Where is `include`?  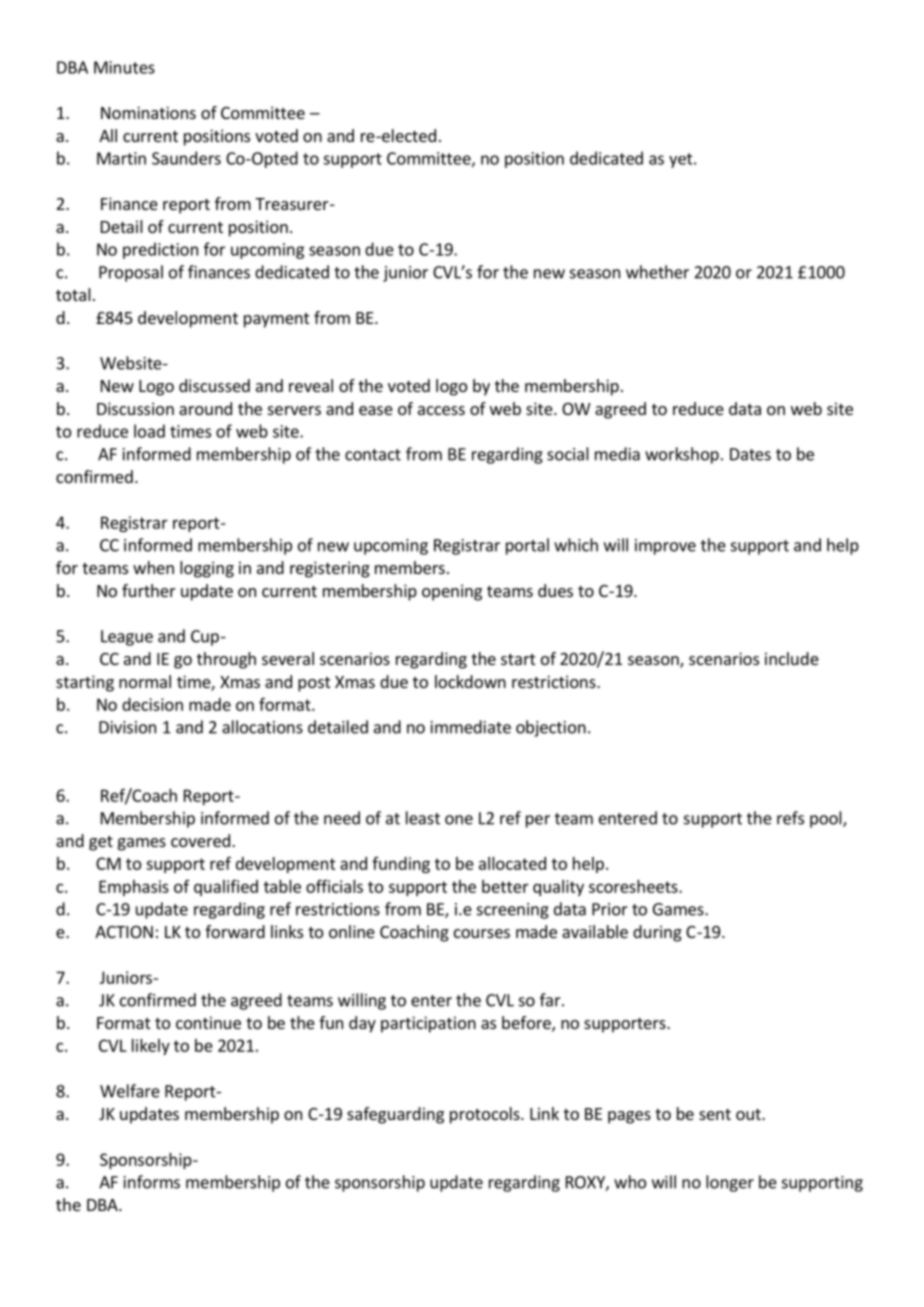
include is located at coordinates (792, 658).
